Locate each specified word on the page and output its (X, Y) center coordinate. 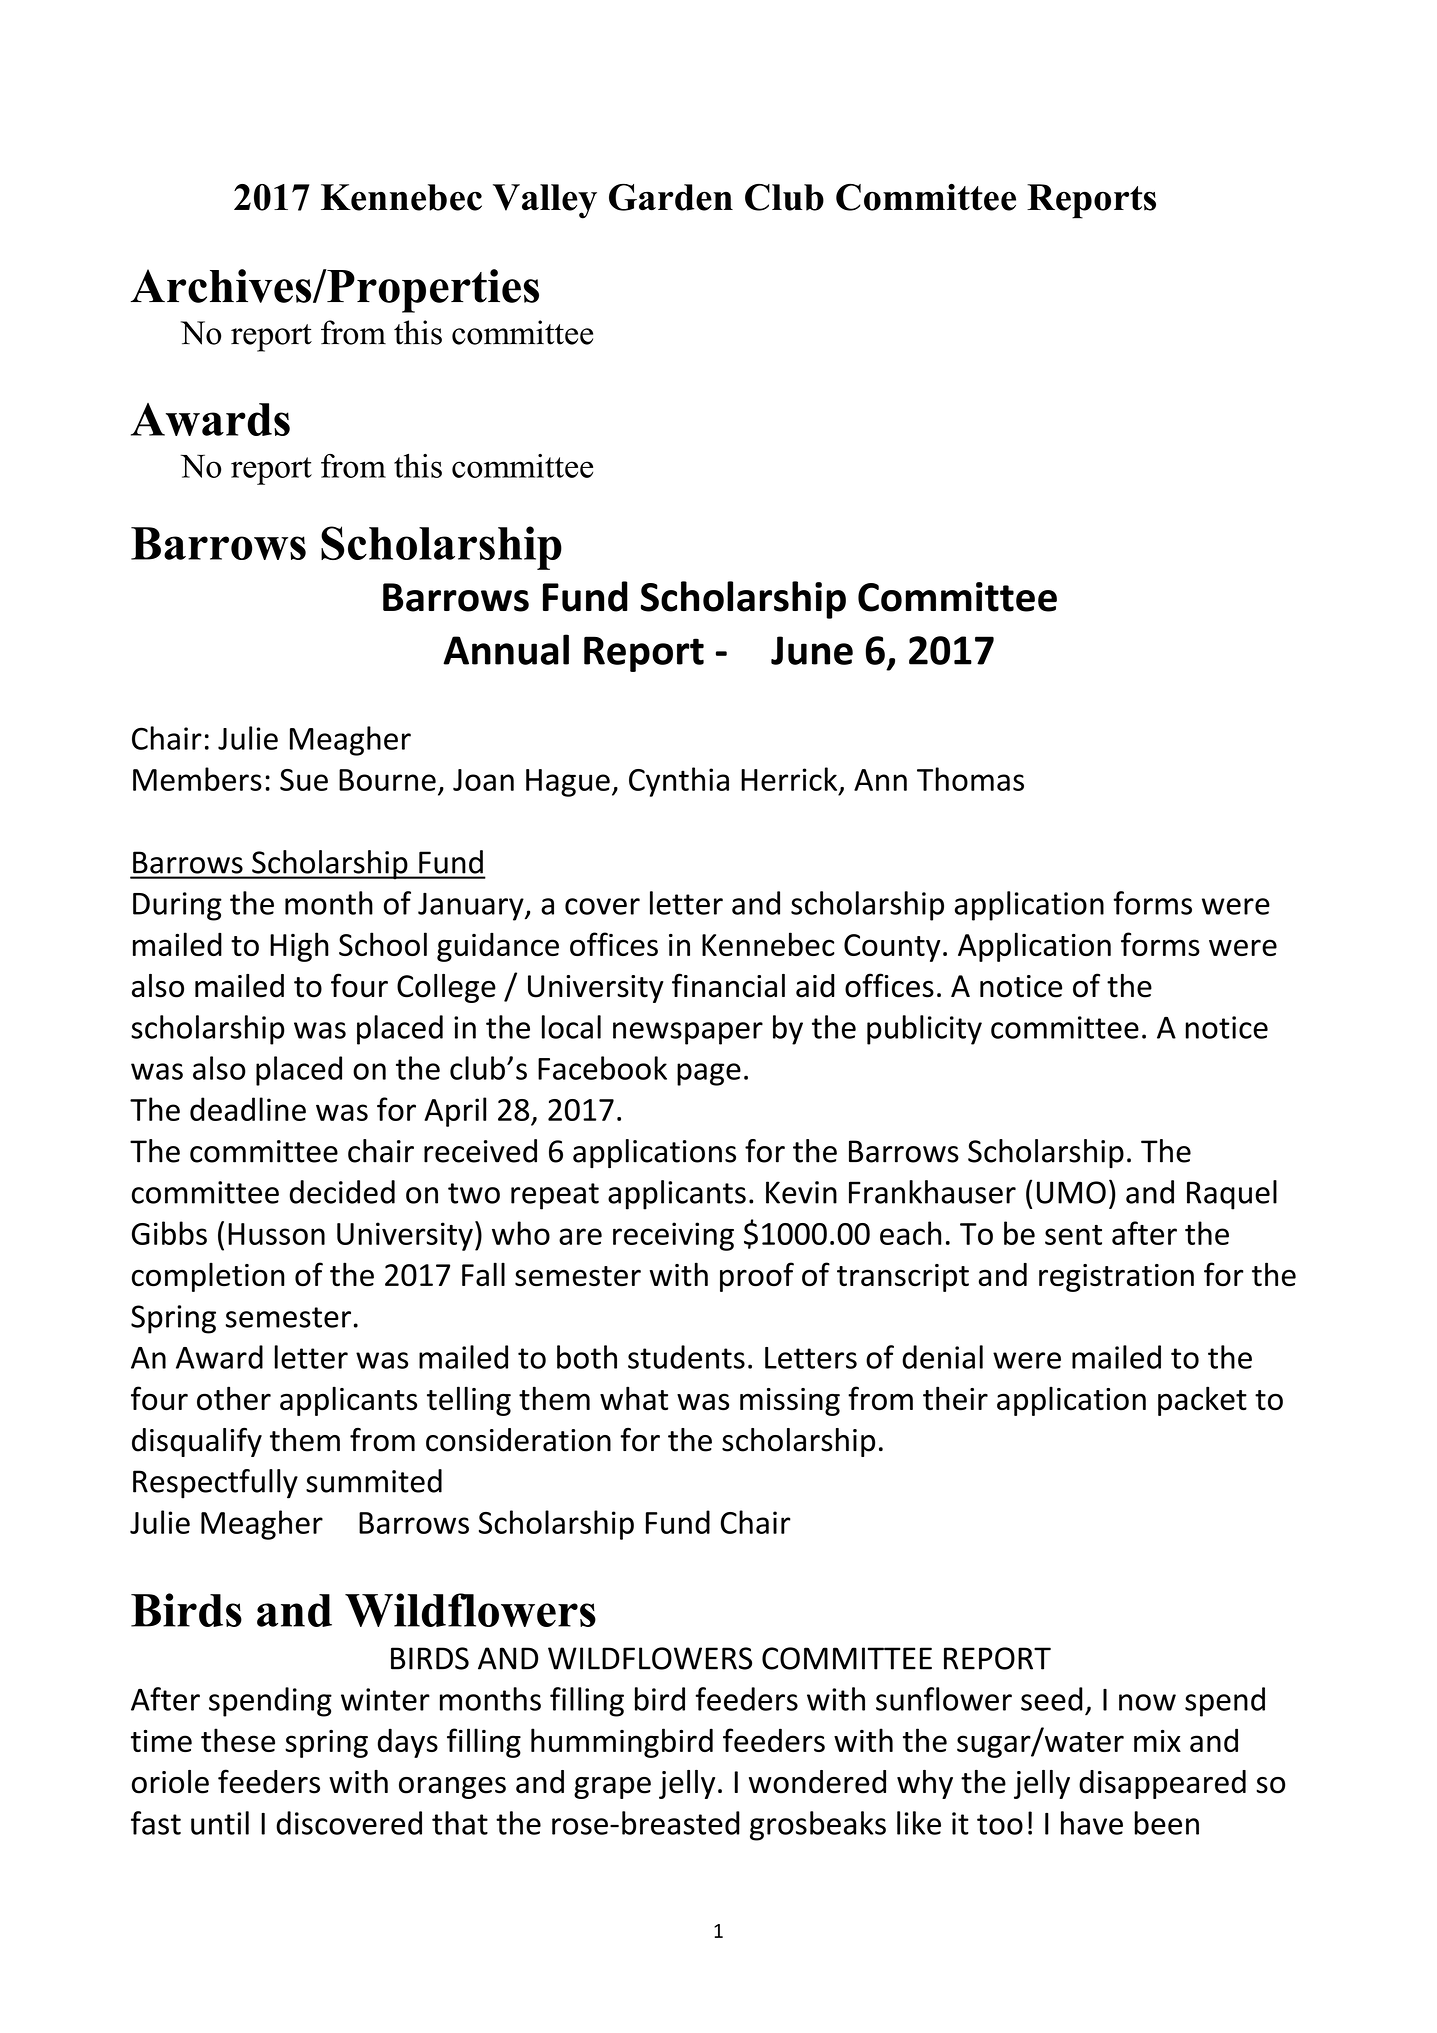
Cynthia (679, 782)
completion (208, 1277)
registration (1116, 1278)
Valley (545, 201)
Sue (304, 780)
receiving (673, 1236)
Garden (671, 197)
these (238, 1740)
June (812, 650)
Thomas (970, 779)
